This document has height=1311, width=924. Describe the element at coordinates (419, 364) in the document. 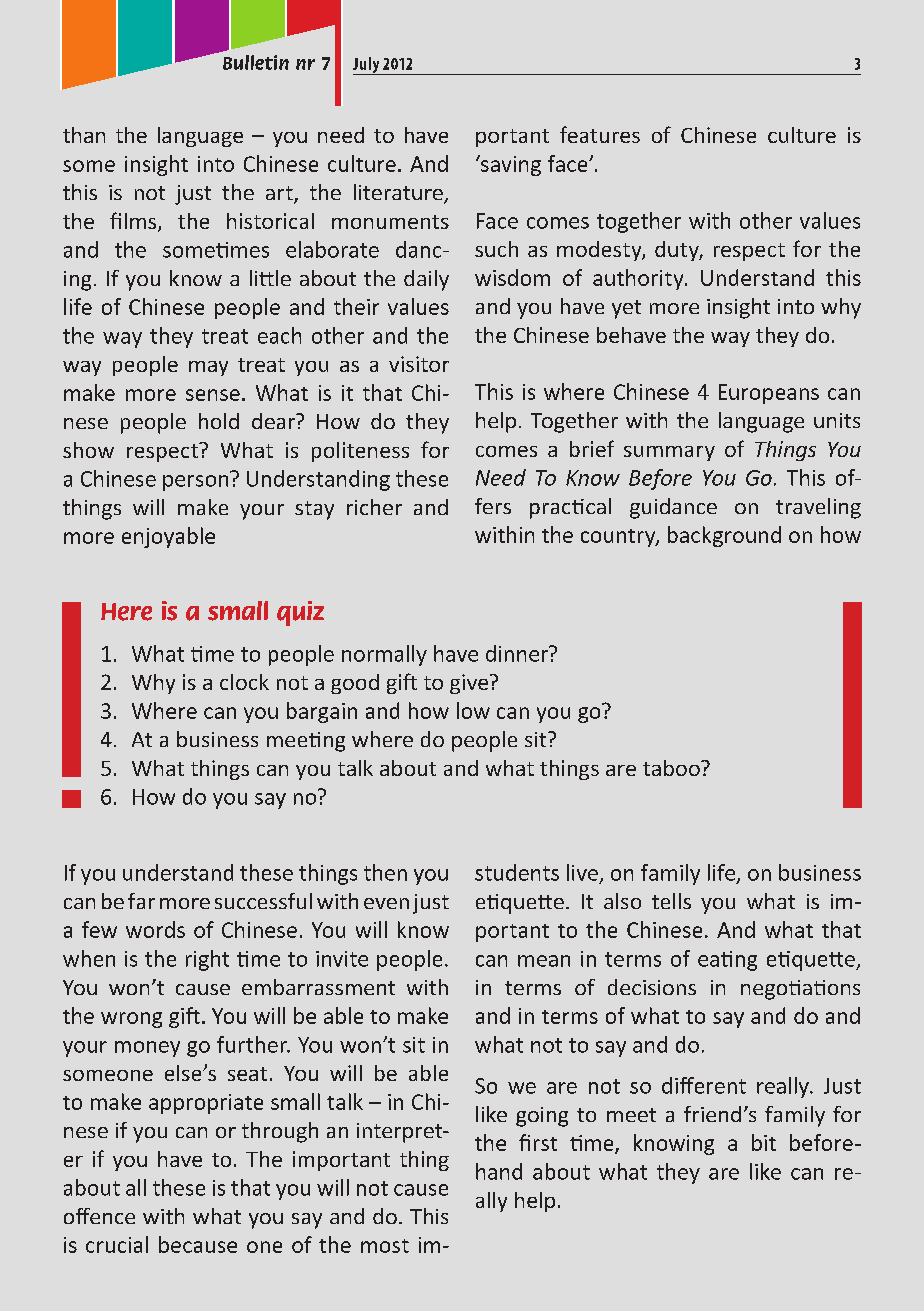

I see `visitor` at that location.
